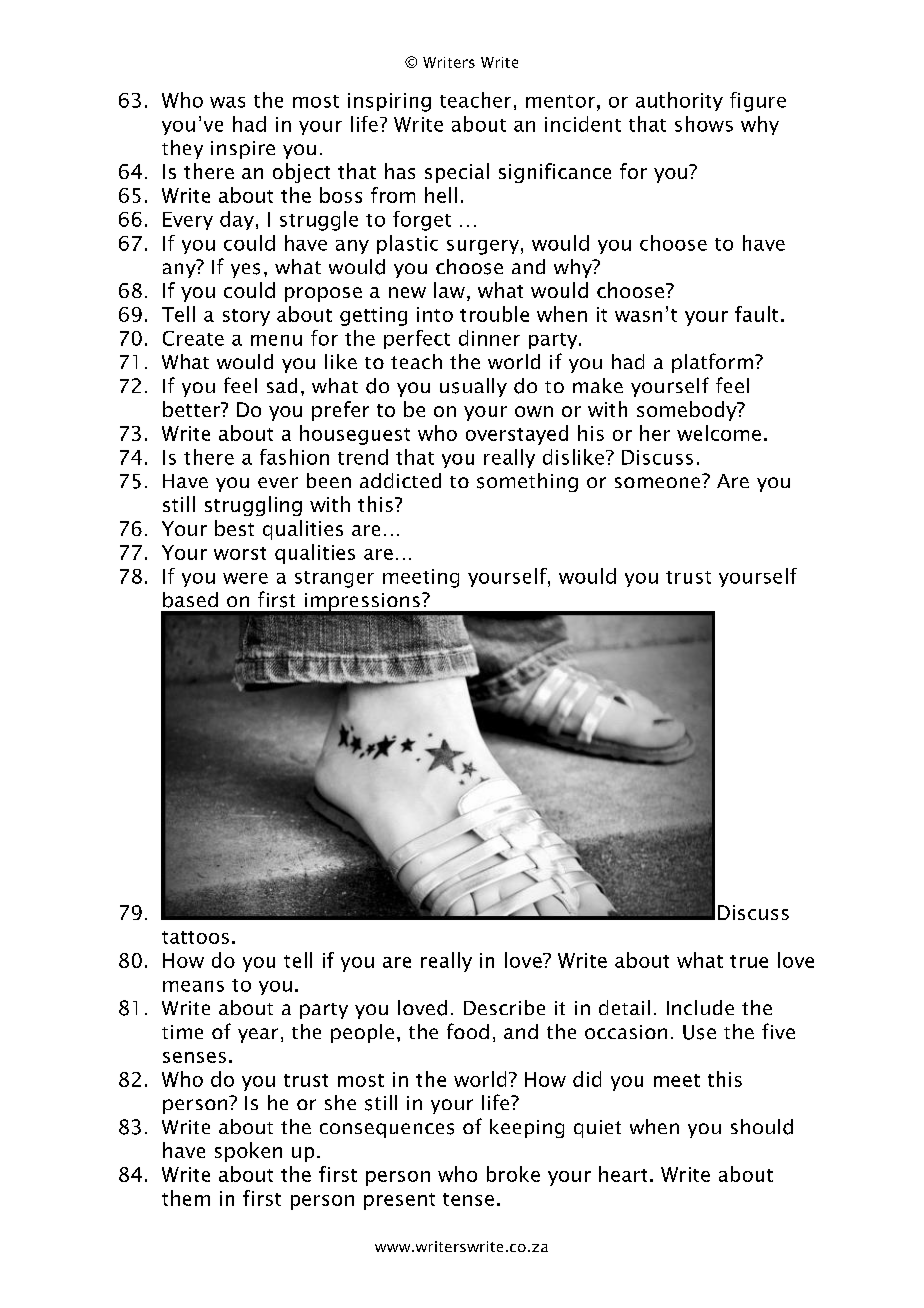  Describe the element at coordinates (657, 482) in the page. I see `someone` at that location.
